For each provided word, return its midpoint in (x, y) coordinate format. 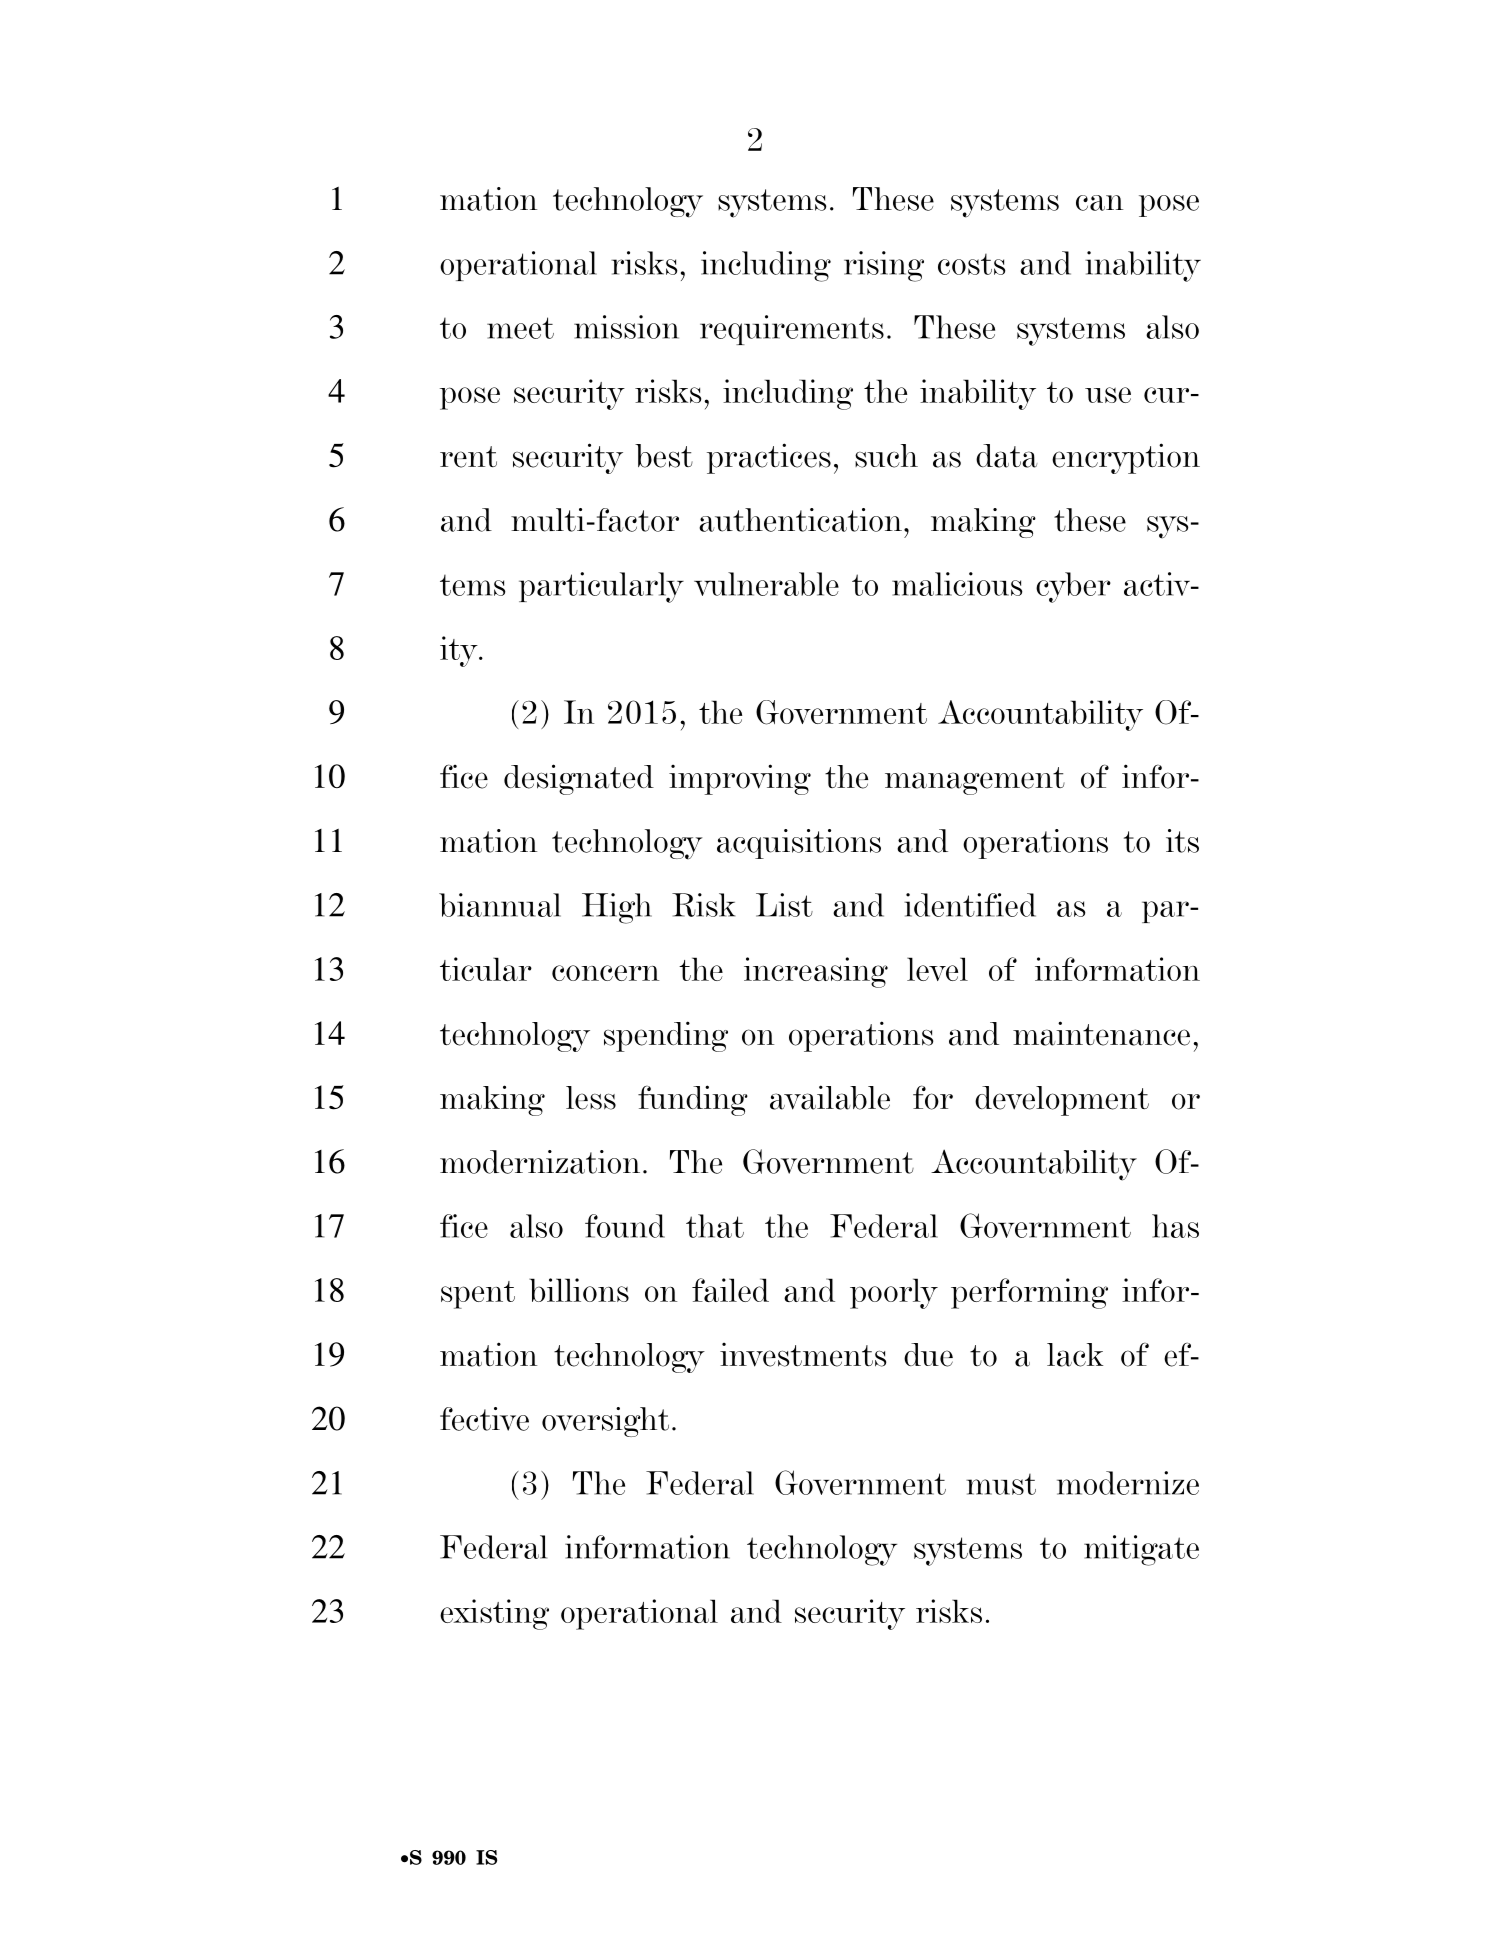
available (830, 1097)
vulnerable (766, 584)
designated (579, 779)
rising (884, 266)
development (1062, 1101)
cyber (1073, 587)
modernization (540, 1162)
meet (520, 328)
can (1099, 203)
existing (494, 1614)
